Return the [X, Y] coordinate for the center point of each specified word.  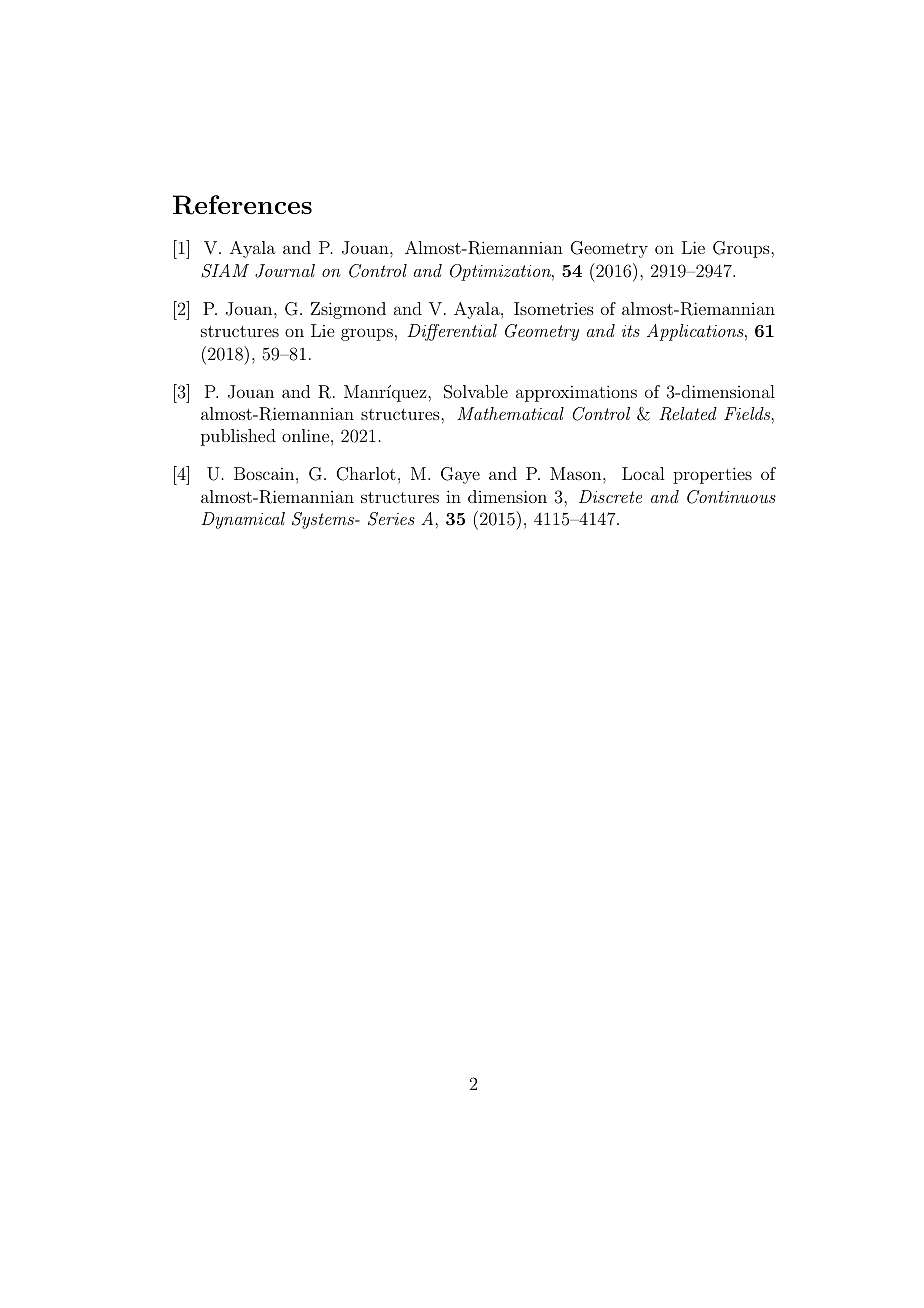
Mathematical [510, 413]
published [238, 437]
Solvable [476, 392]
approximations [576, 393]
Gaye [460, 475]
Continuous [731, 497]
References [242, 205]
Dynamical [243, 520]
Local [643, 473]
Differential [452, 332]
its [631, 331]
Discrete [610, 496]
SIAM [225, 271]
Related [688, 414]
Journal [285, 271]
